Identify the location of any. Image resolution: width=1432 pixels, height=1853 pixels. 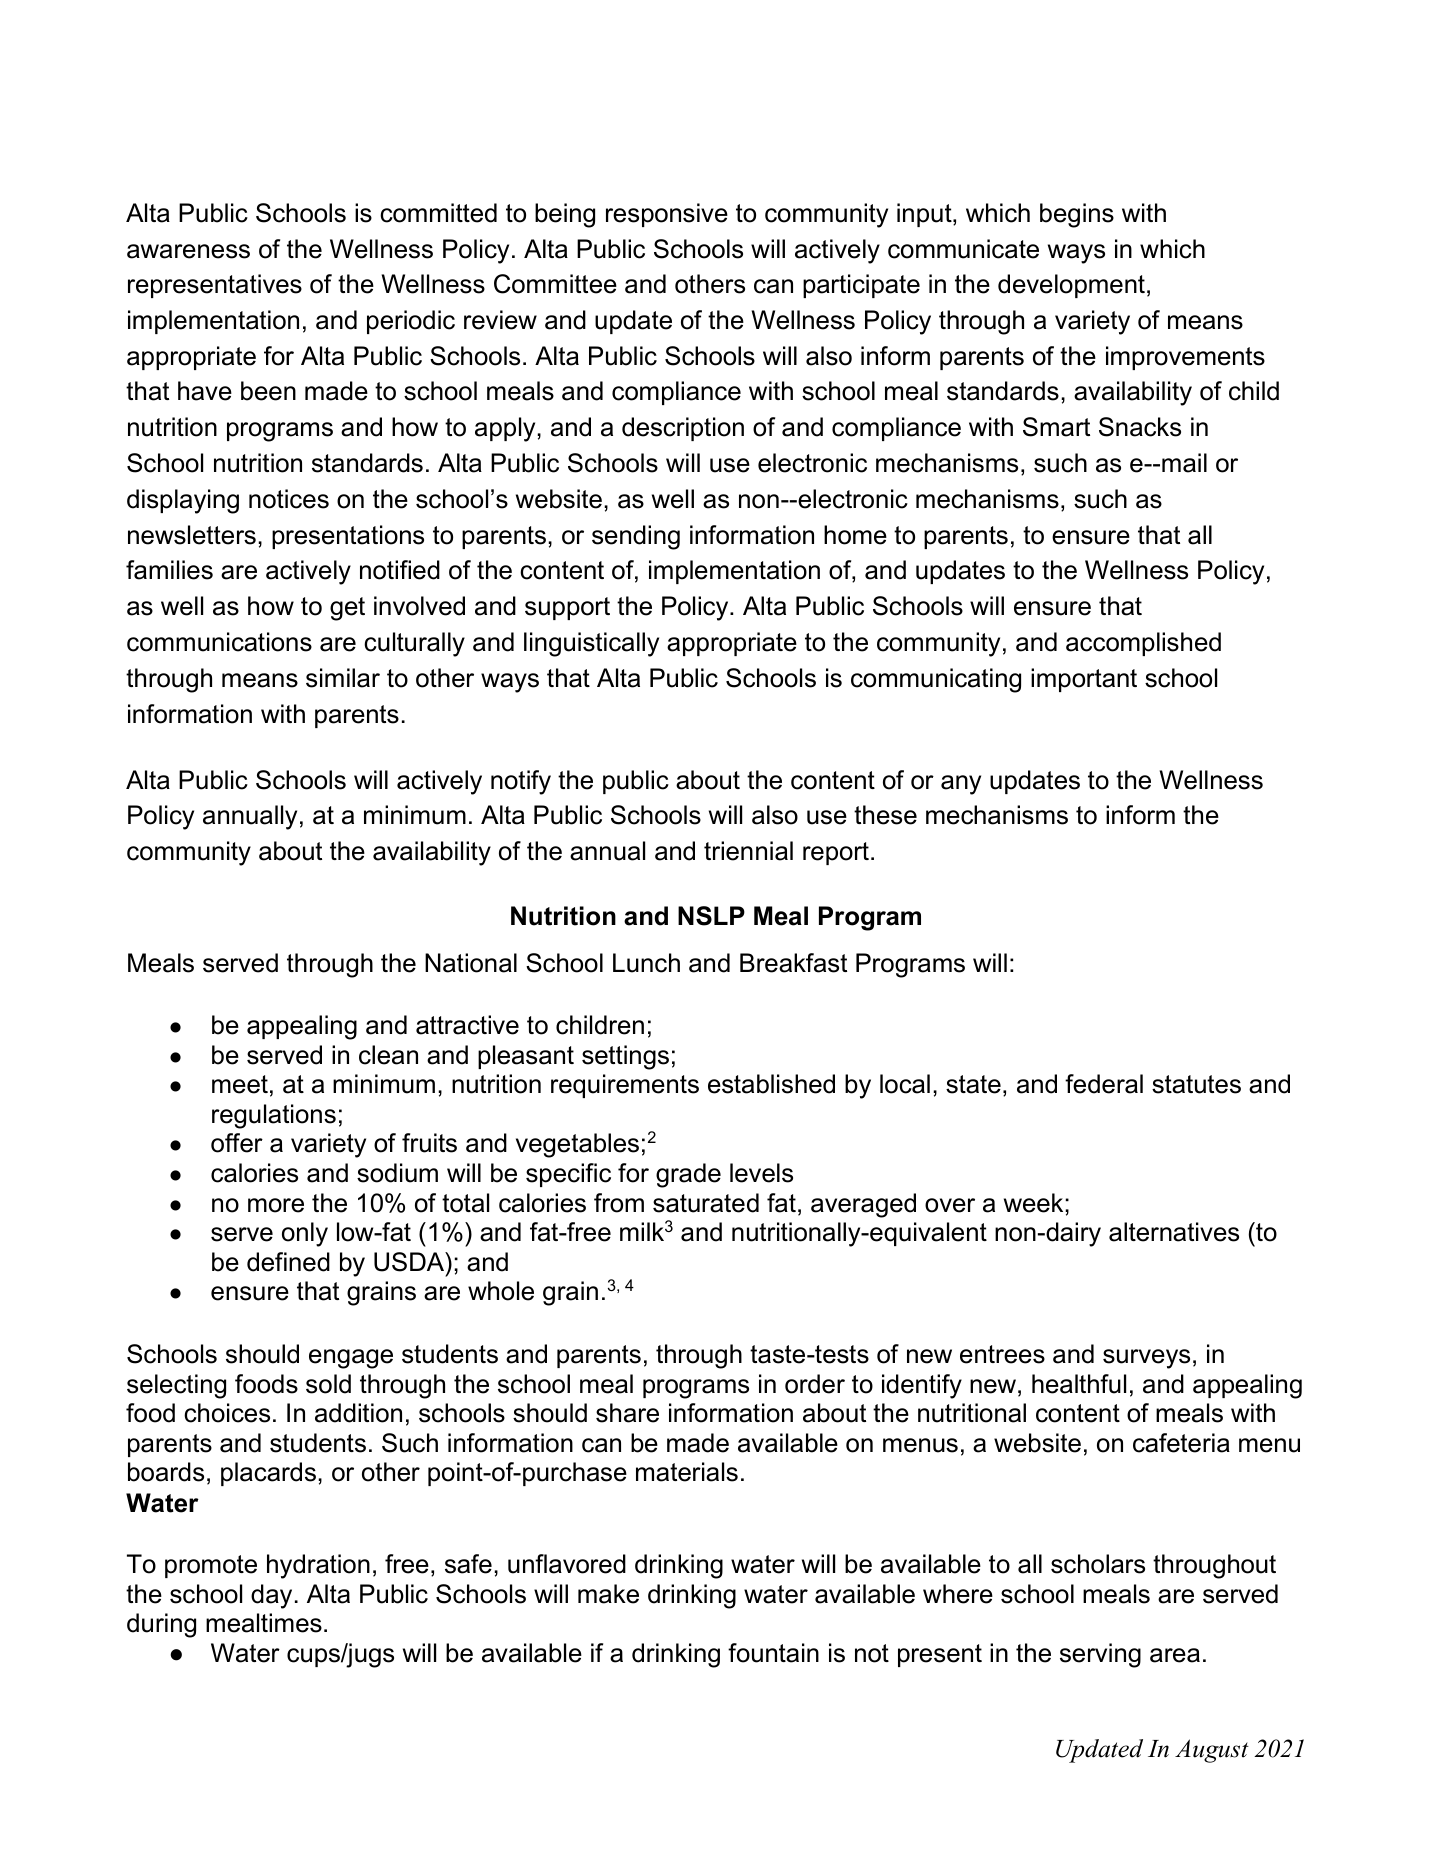
(961, 785).
